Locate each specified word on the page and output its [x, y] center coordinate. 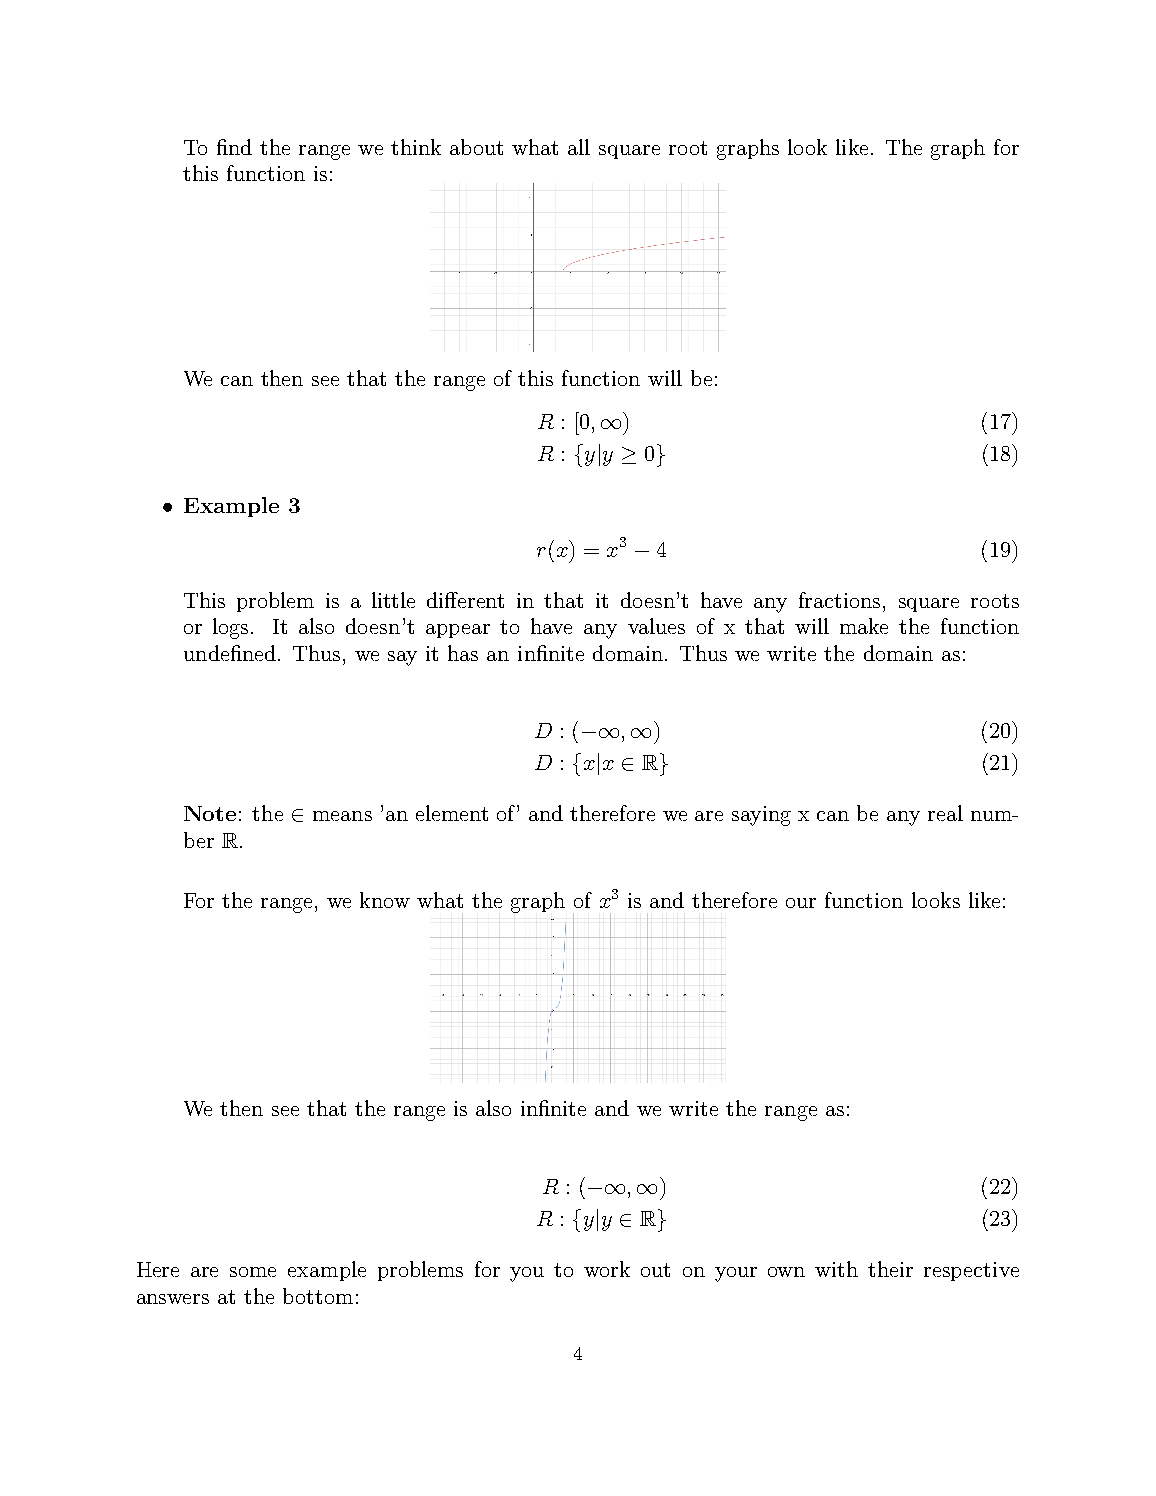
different [465, 600]
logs [230, 628]
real [945, 813]
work [607, 1269]
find [234, 147]
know [385, 900]
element [452, 813]
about [476, 147]
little [393, 600]
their [890, 1269]
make [864, 626]
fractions [839, 600]
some [253, 1272]
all [579, 147]
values [656, 626]
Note [210, 813]
